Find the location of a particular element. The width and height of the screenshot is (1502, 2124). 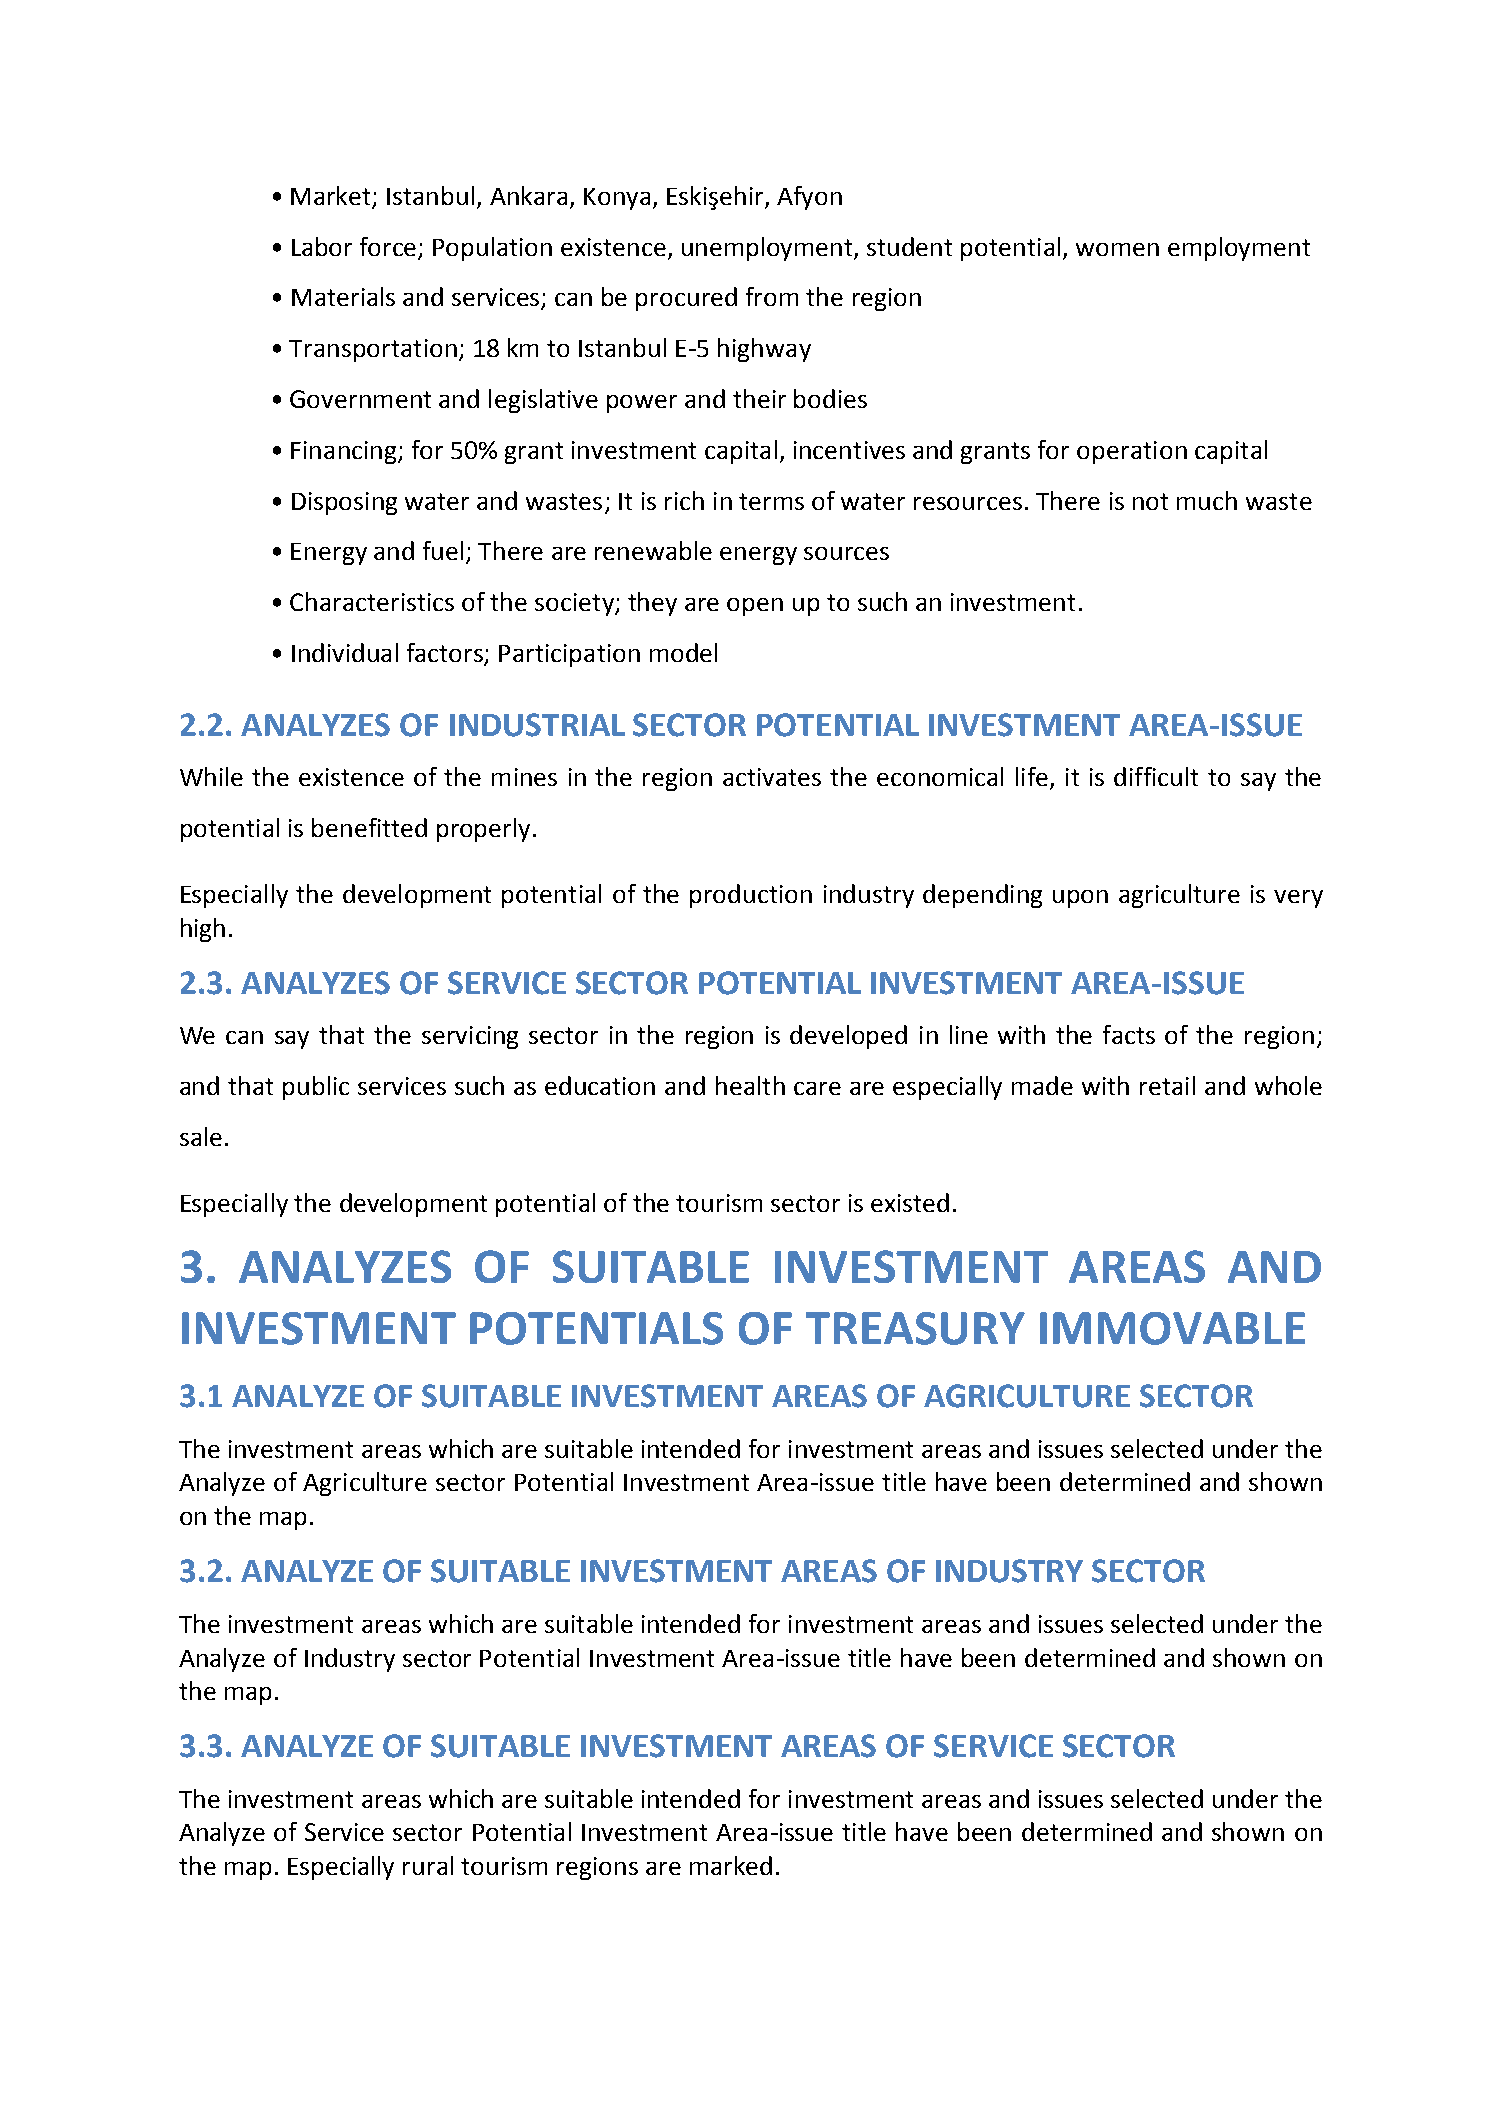

public is located at coordinates (316, 1088).
